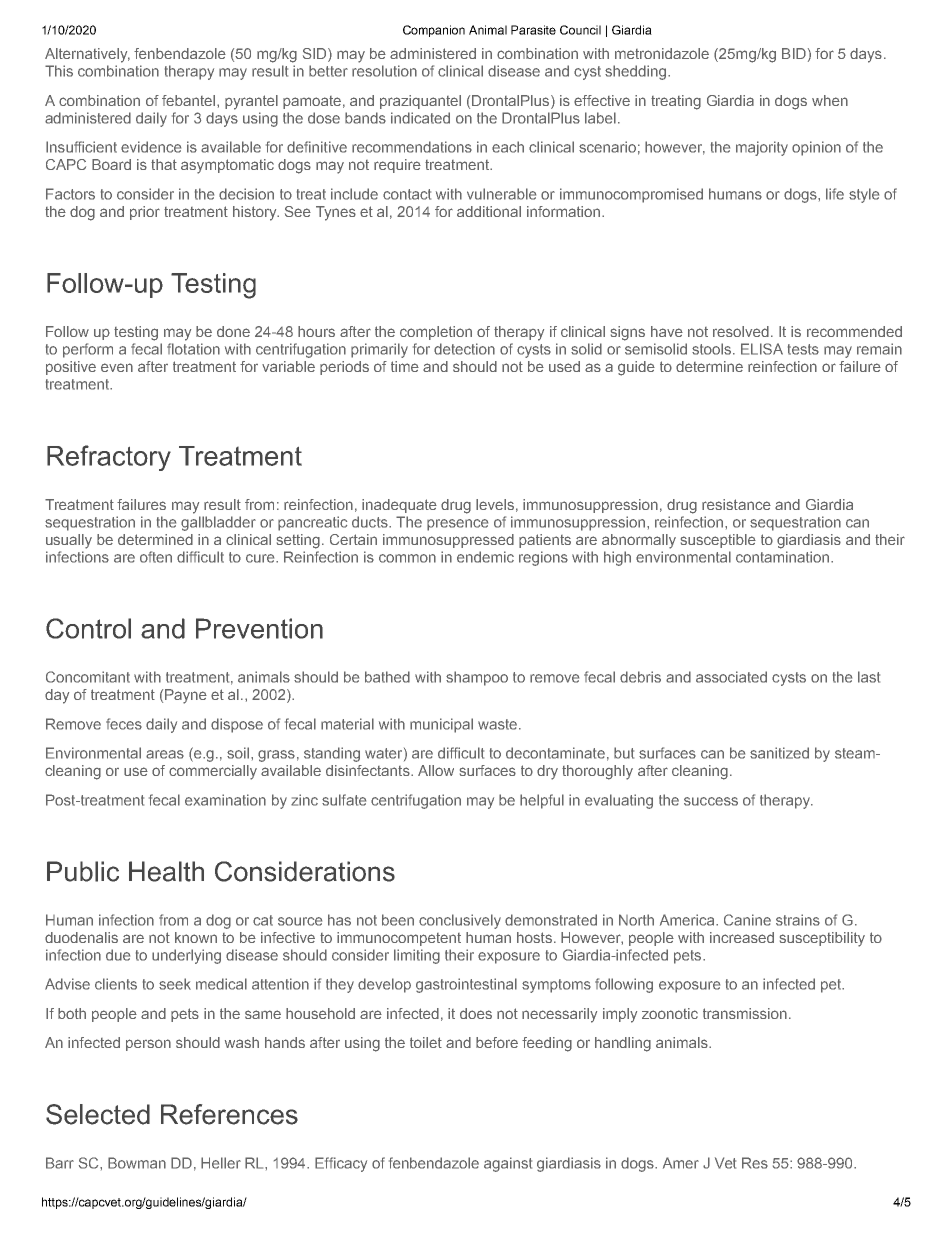 The height and width of the image is (1233, 952). What do you see at coordinates (495, 504) in the image?
I see `levels` at bounding box center [495, 504].
